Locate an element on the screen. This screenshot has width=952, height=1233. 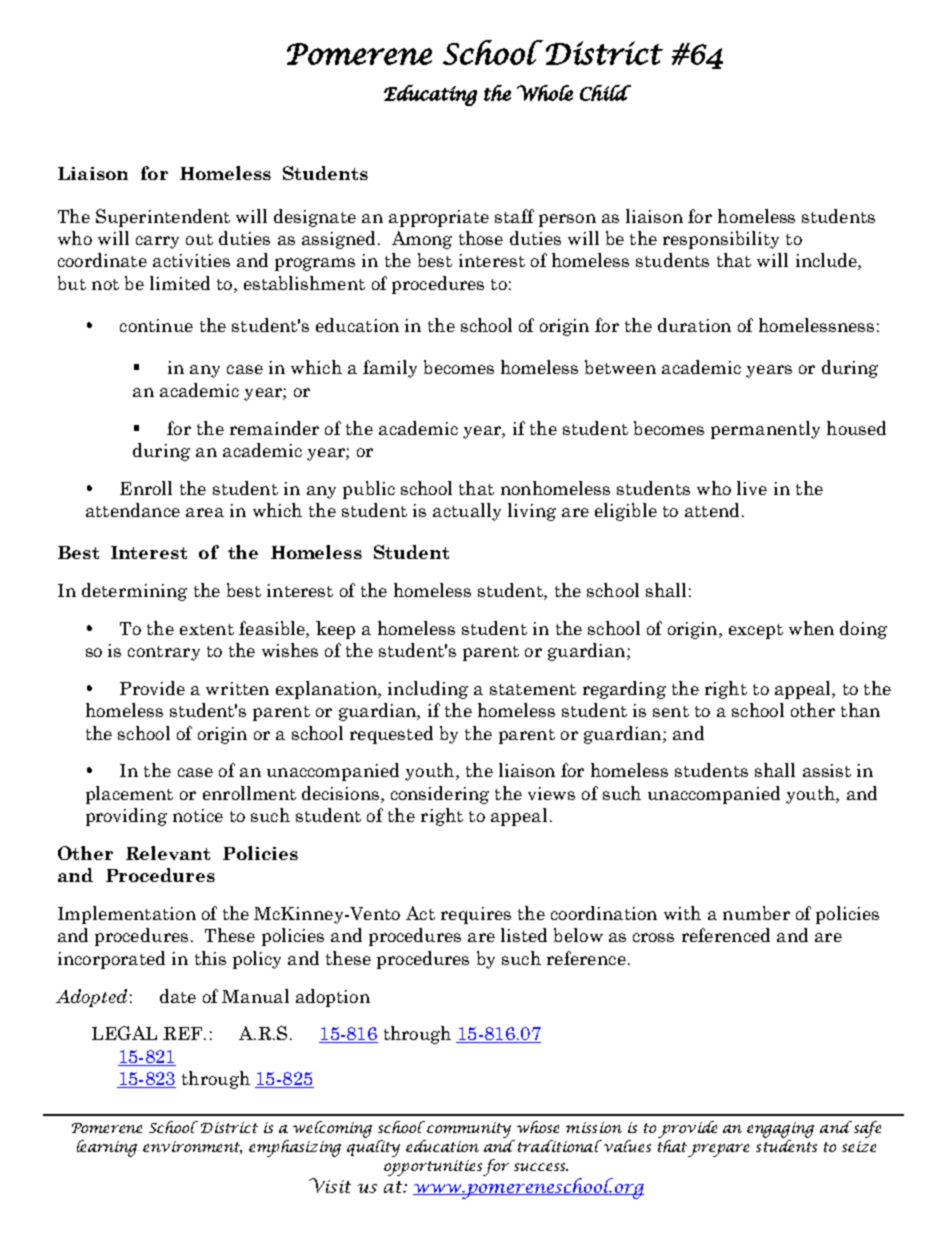
Superintendent is located at coordinates (163, 218).
